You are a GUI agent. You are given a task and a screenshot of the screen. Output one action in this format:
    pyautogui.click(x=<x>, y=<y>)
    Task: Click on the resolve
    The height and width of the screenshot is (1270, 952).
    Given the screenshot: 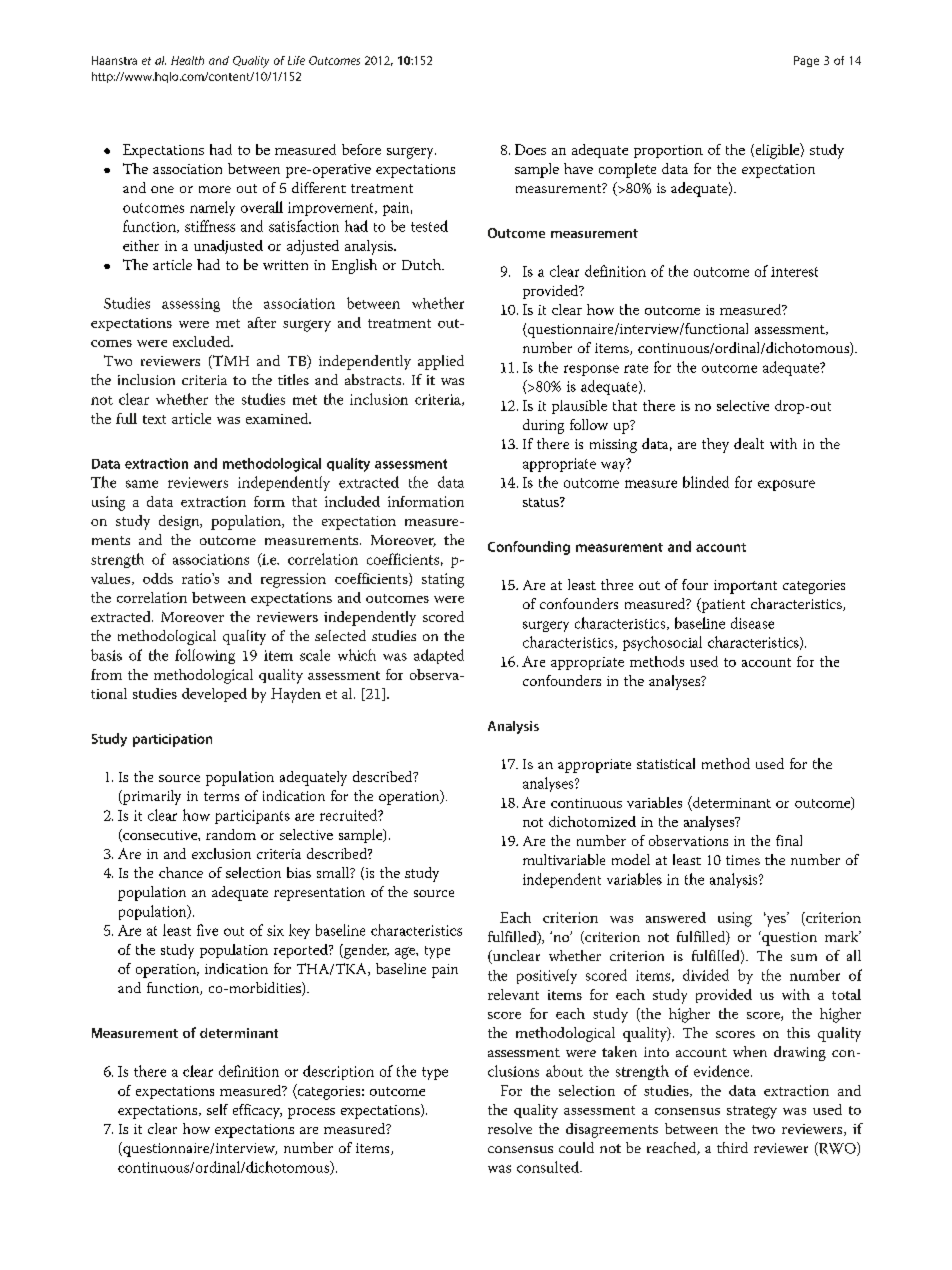 What is the action you would take?
    pyautogui.click(x=510, y=1128)
